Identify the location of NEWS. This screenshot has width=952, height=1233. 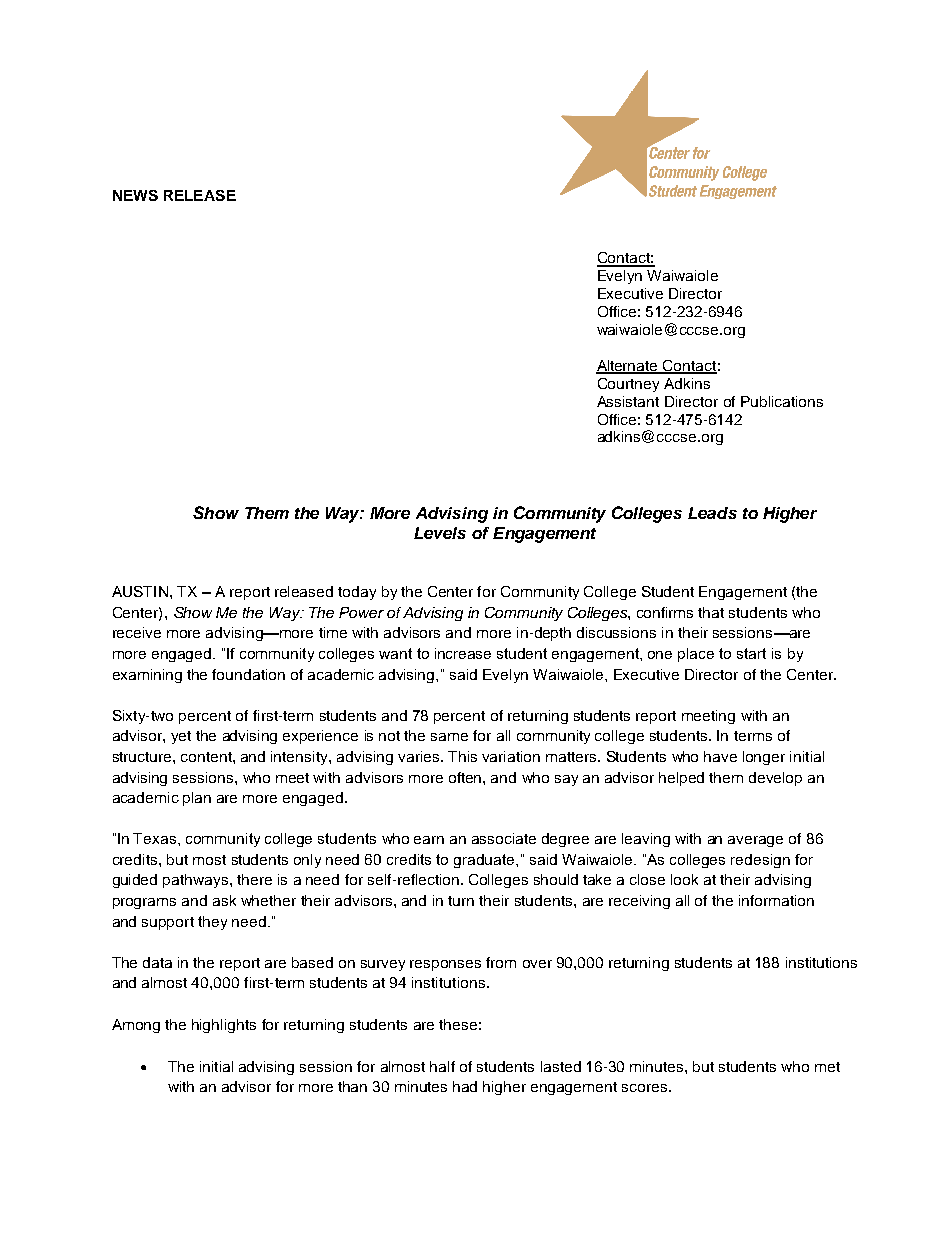
(135, 195).
